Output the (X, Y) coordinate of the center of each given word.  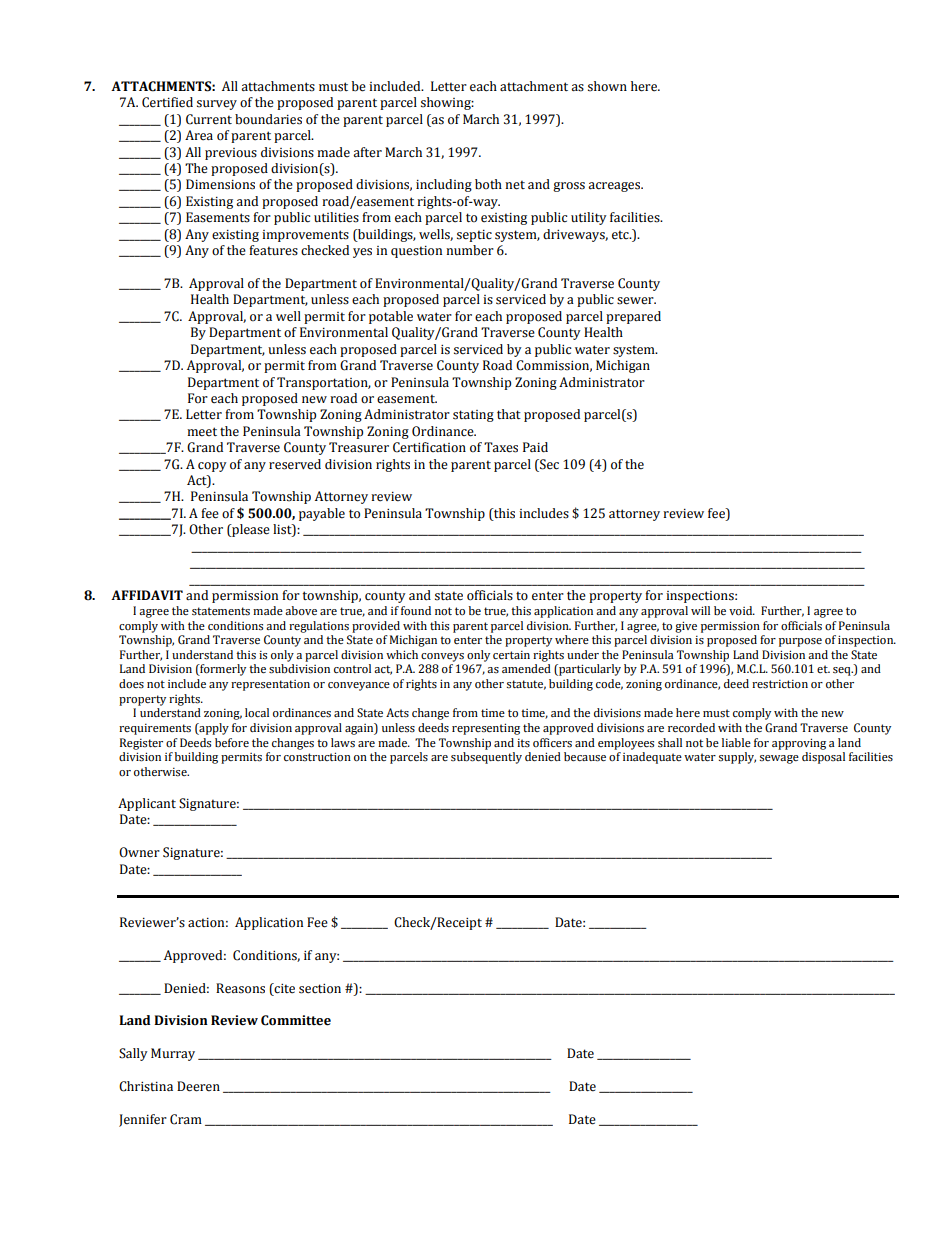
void (742, 611)
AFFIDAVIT (147, 595)
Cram (186, 1119)
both (488, 184)
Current (209, 119)
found (416, 610)
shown (607, 86)
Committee (296, 1020)
